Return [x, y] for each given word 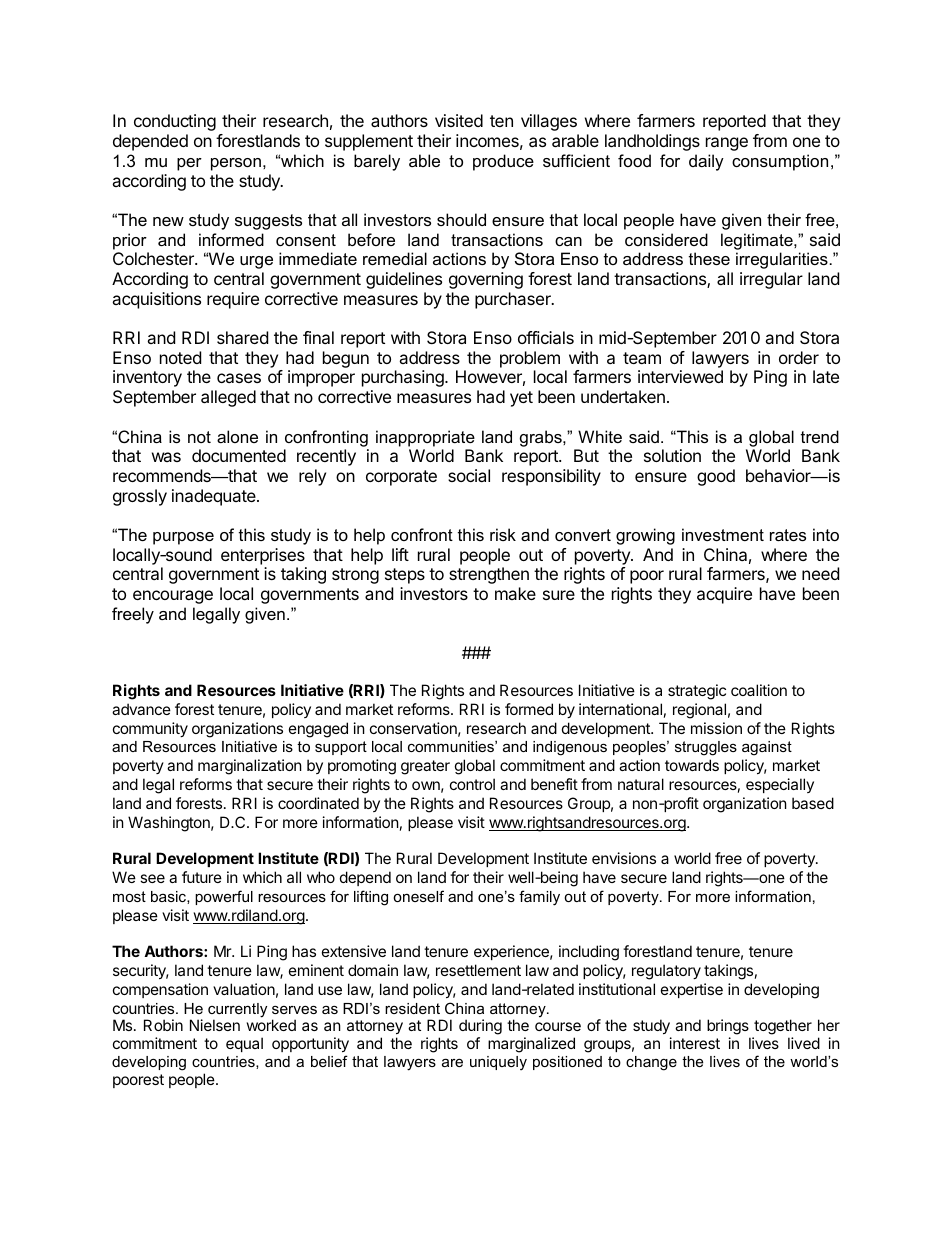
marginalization [250, 767]
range [727, 144]
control [472, 784]
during [480, 1028]
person [236, 164]
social [469, 475]
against [767, 748]
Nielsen [215, 1025]
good [716, 477]
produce [503, 162]
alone [237, 436]
